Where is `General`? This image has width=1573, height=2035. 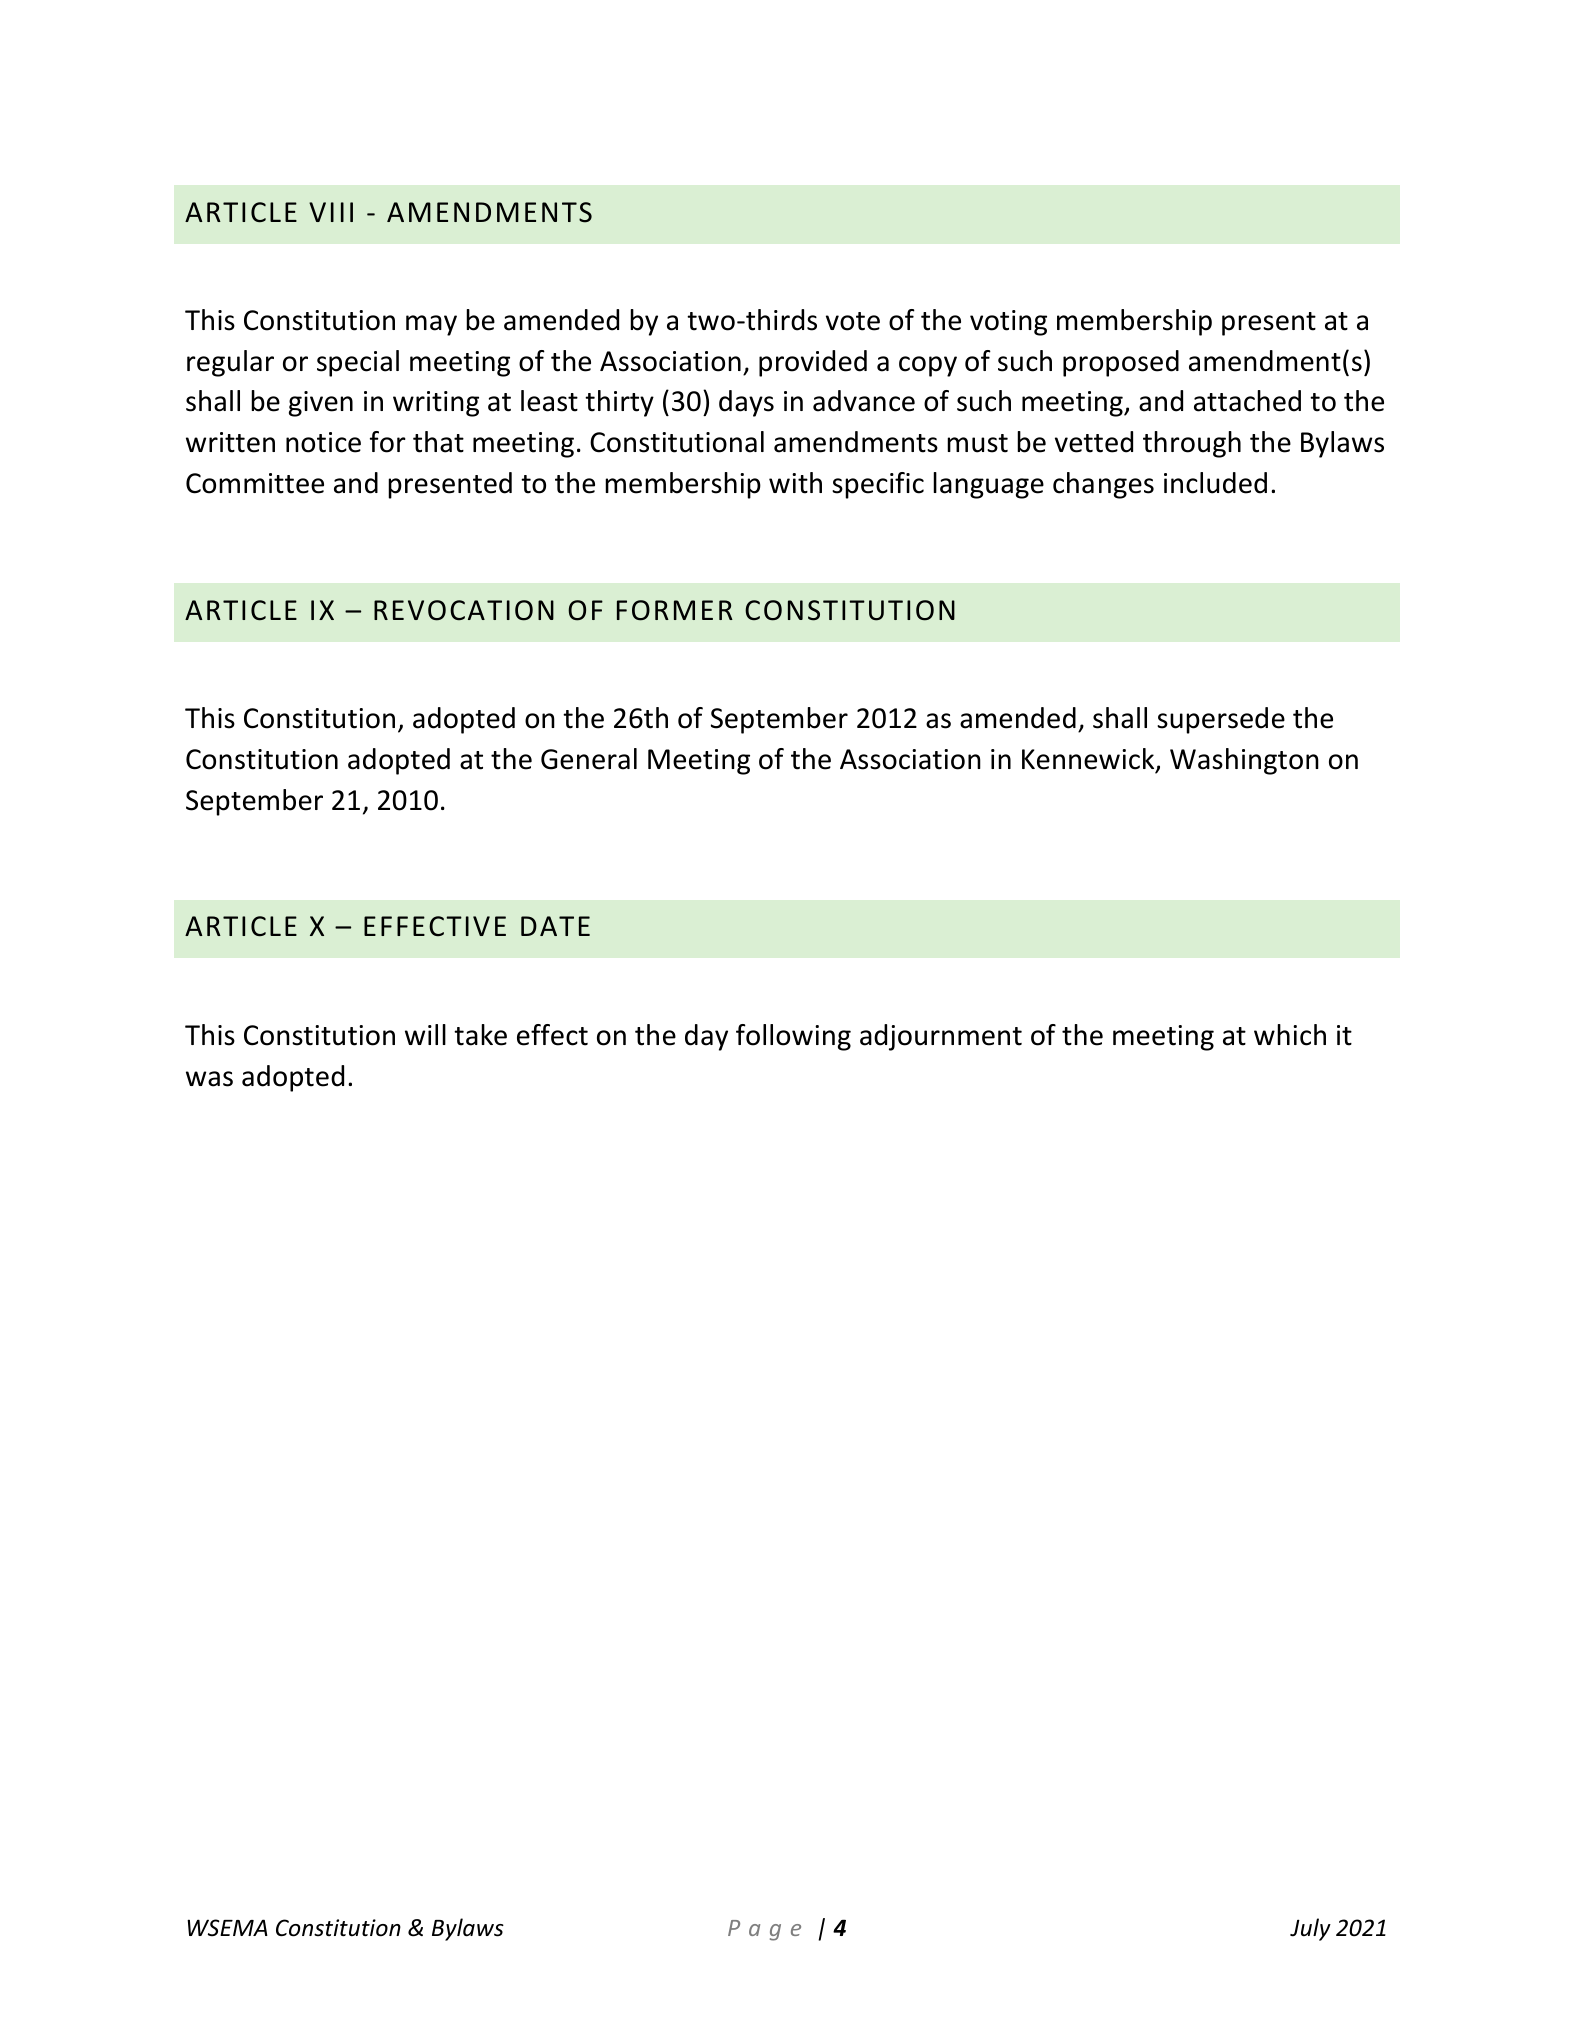 General is located at coordinates (589, 759).
